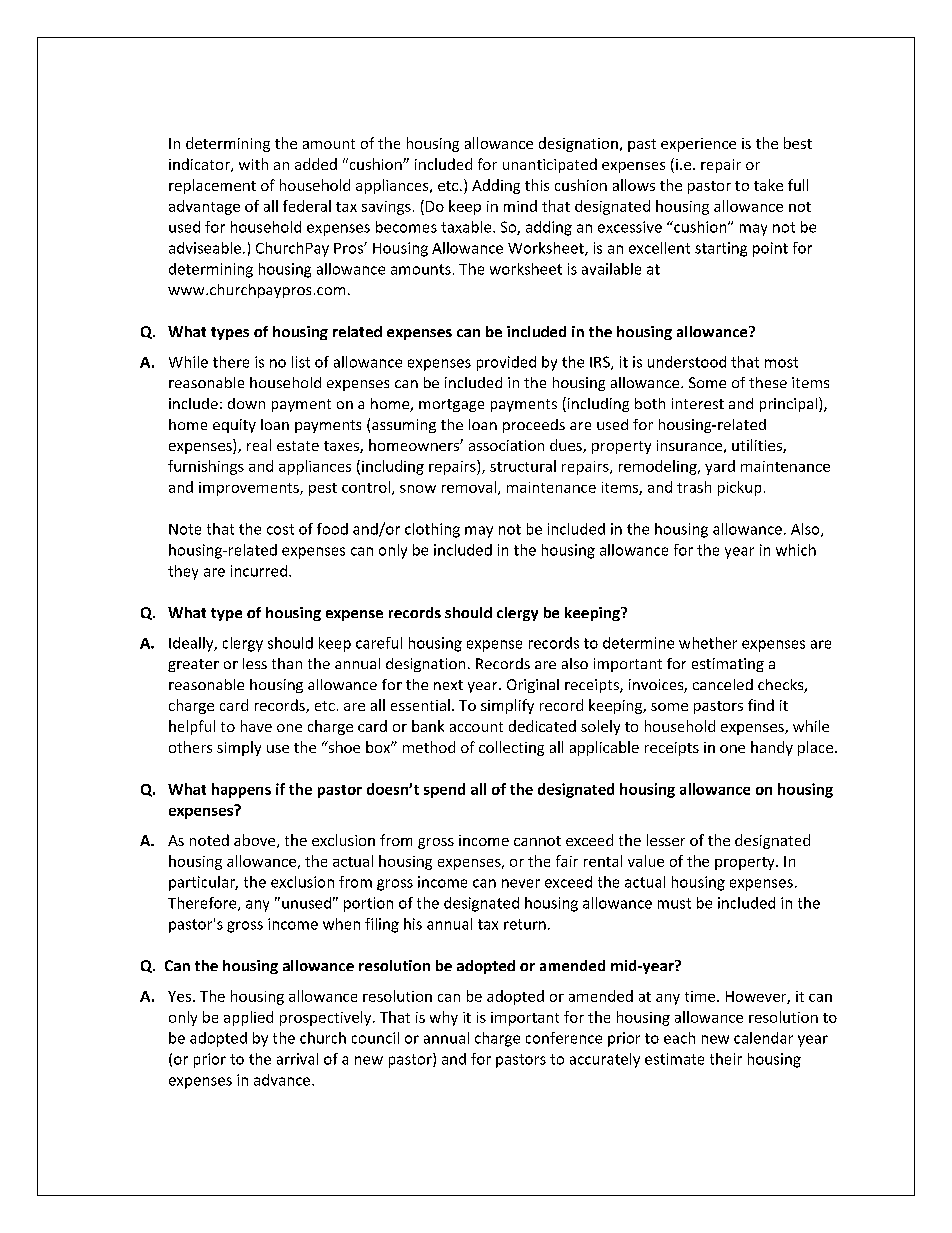  Describe the element at coordinates (537, 841) in the image. I see `cannot` at that location.
